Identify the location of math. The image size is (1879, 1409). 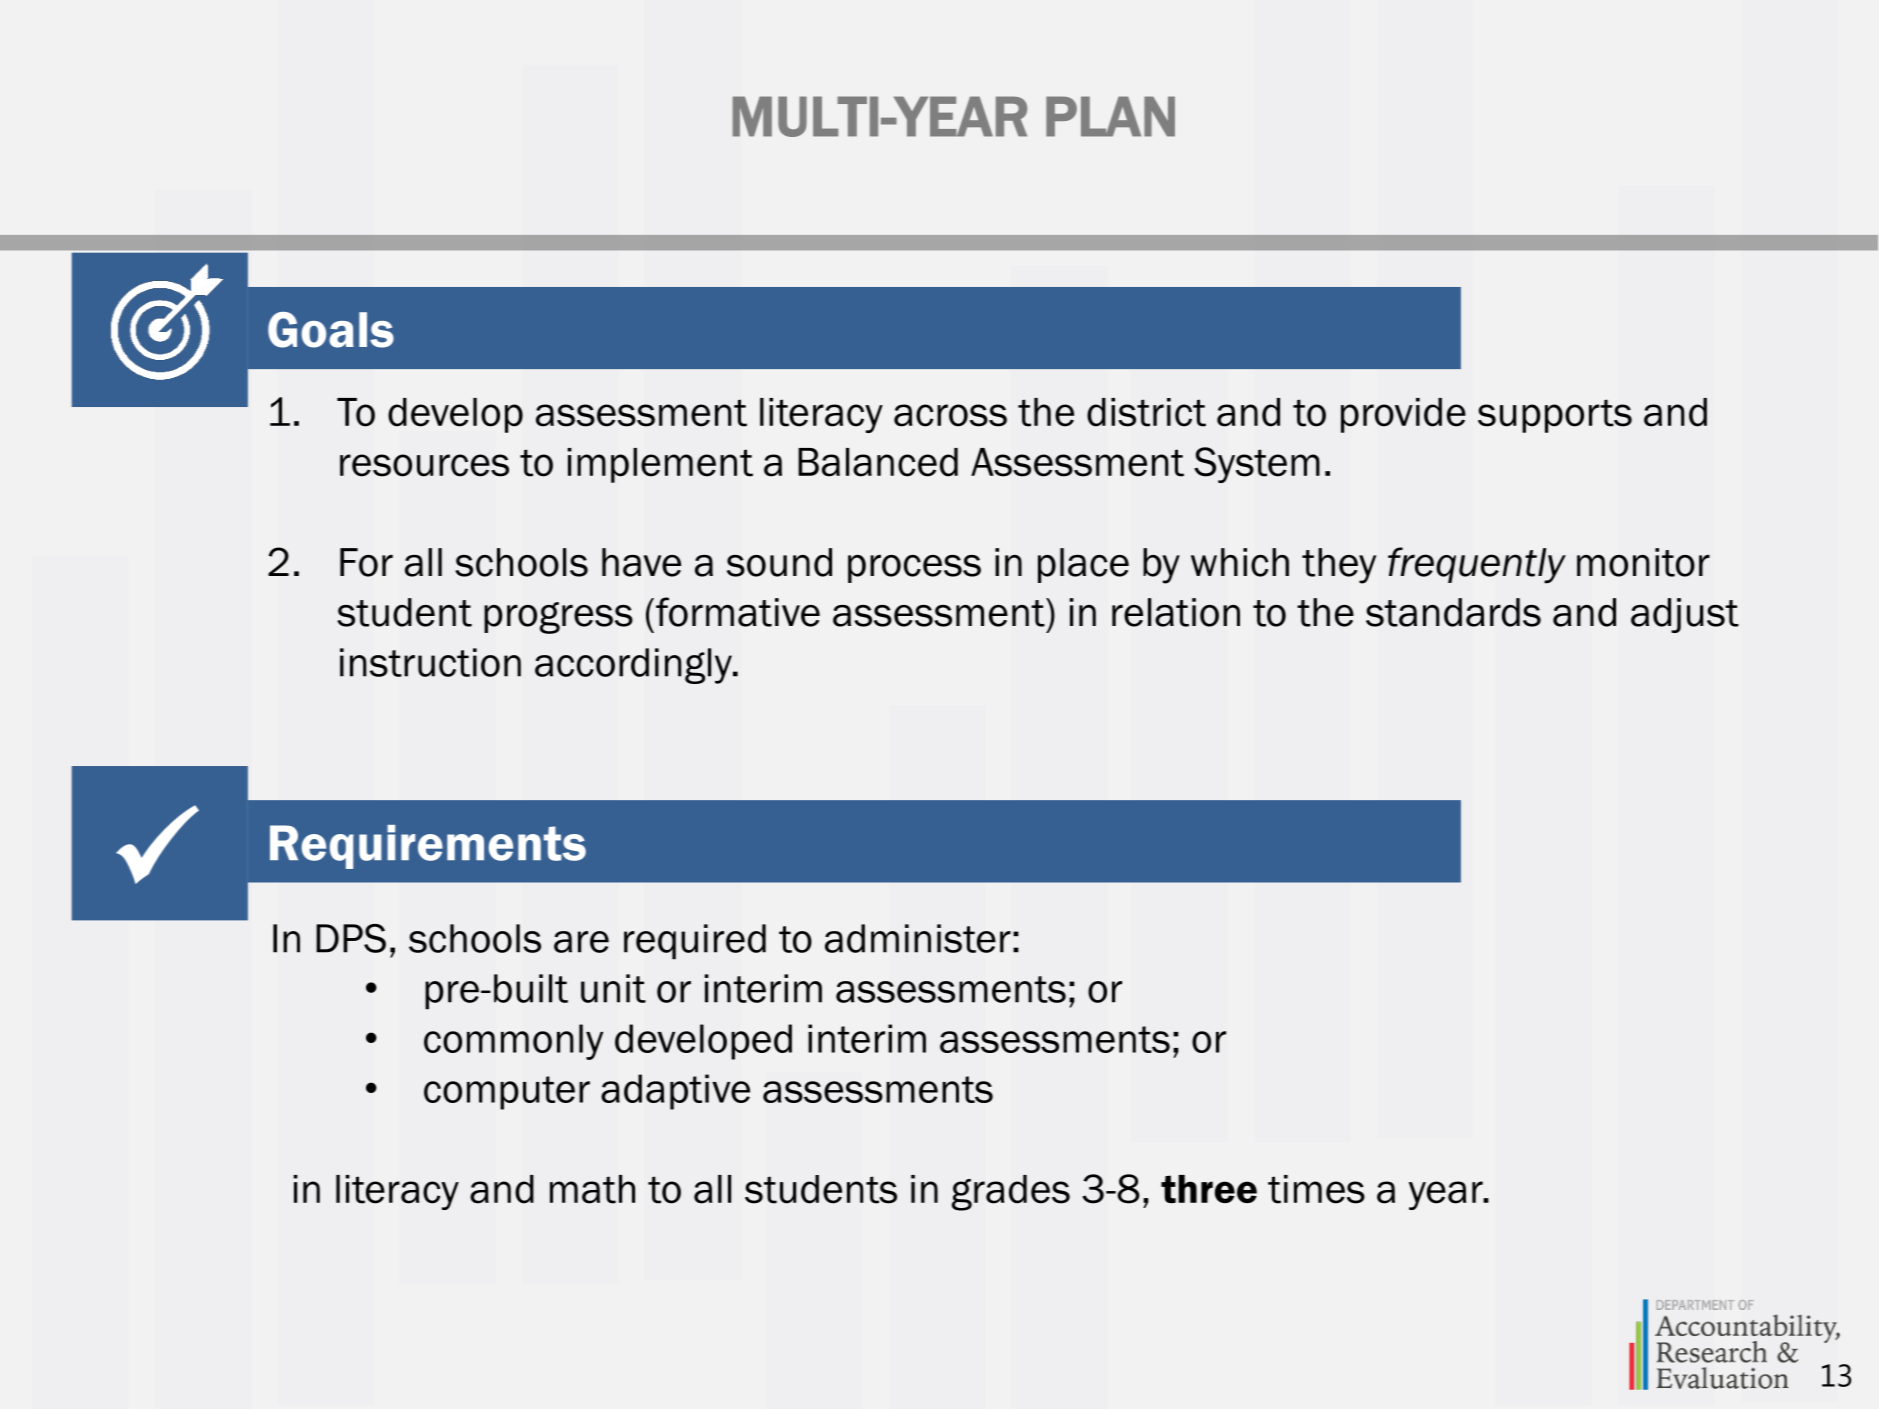
(592, 1189).
